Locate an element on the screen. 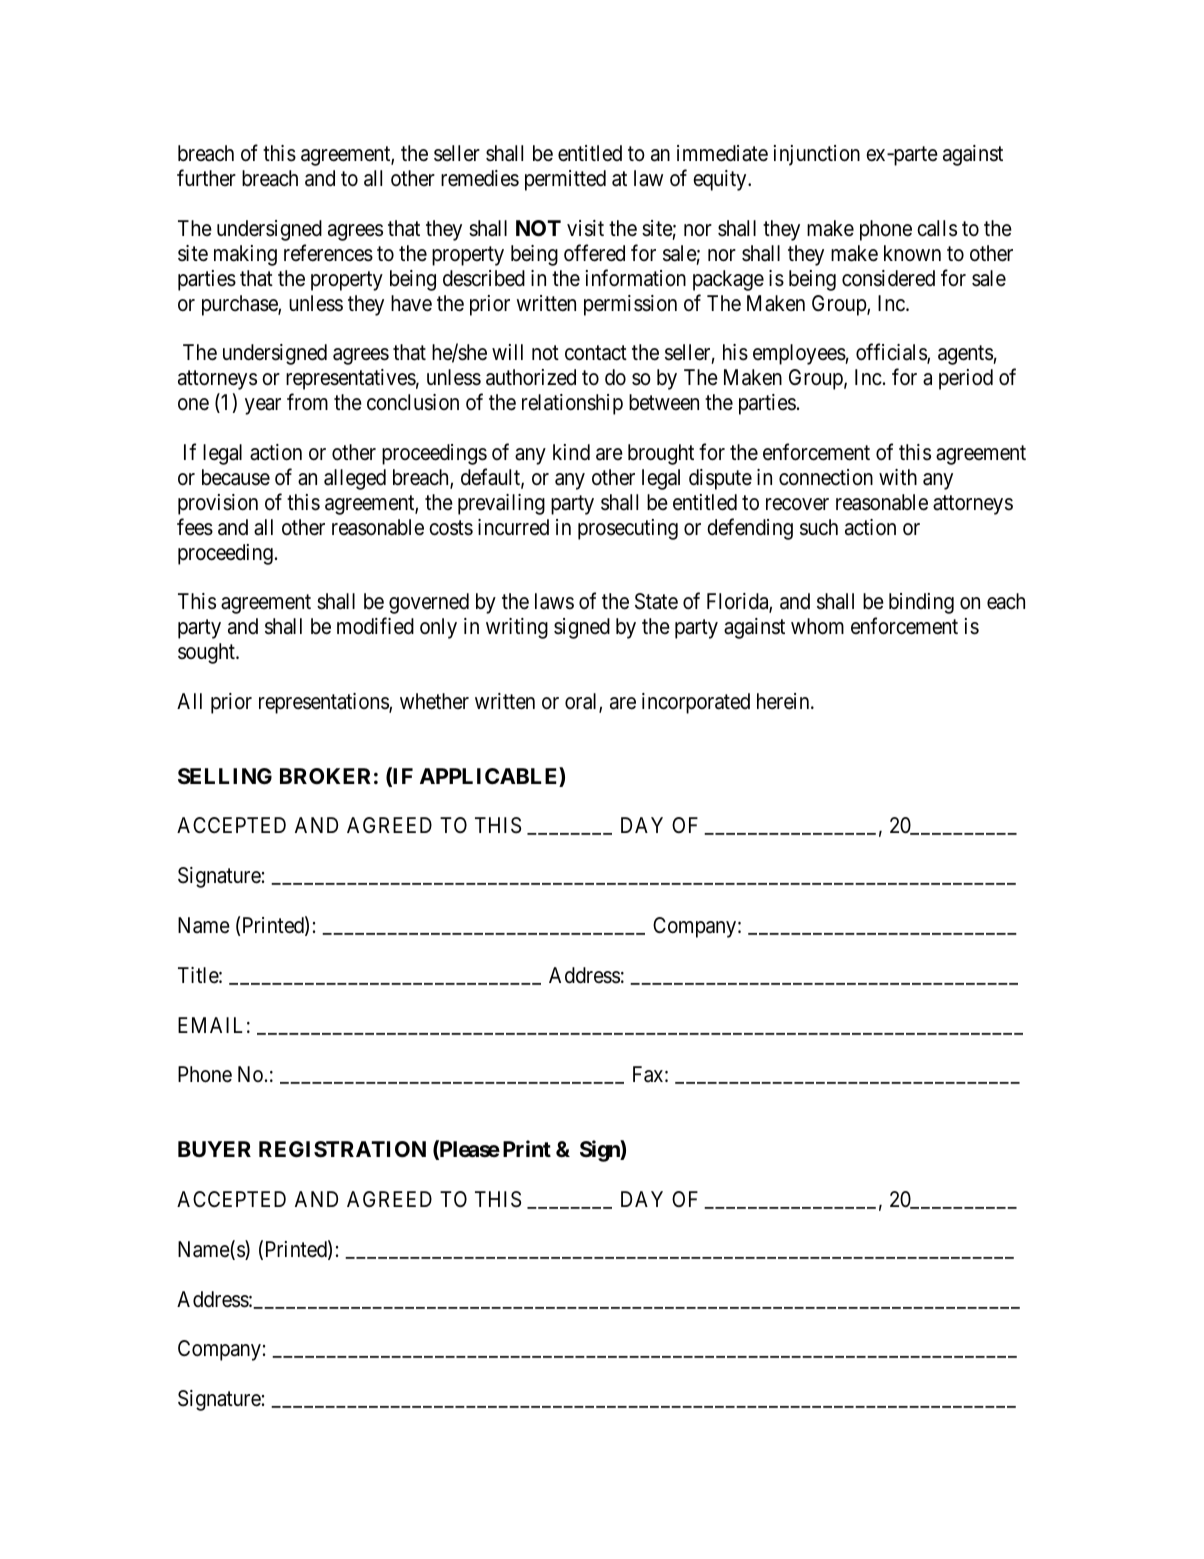  because is located at coordinates (236, 477).
